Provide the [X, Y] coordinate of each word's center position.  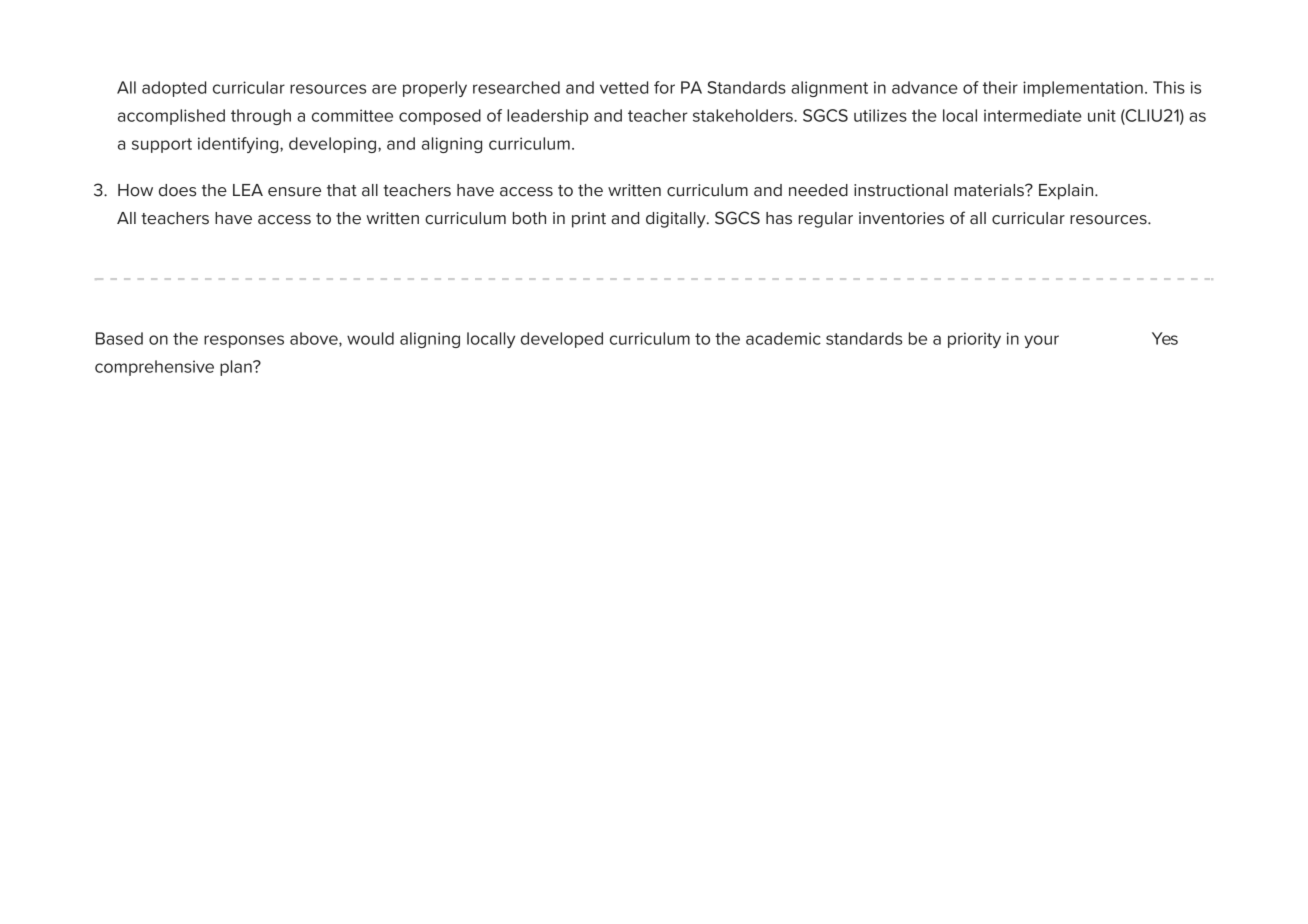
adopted [174, 89]
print [589, 220]
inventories [901, 218]
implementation [1083, 89]
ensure [294, 192]
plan [237, 368]
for [664, 87]
